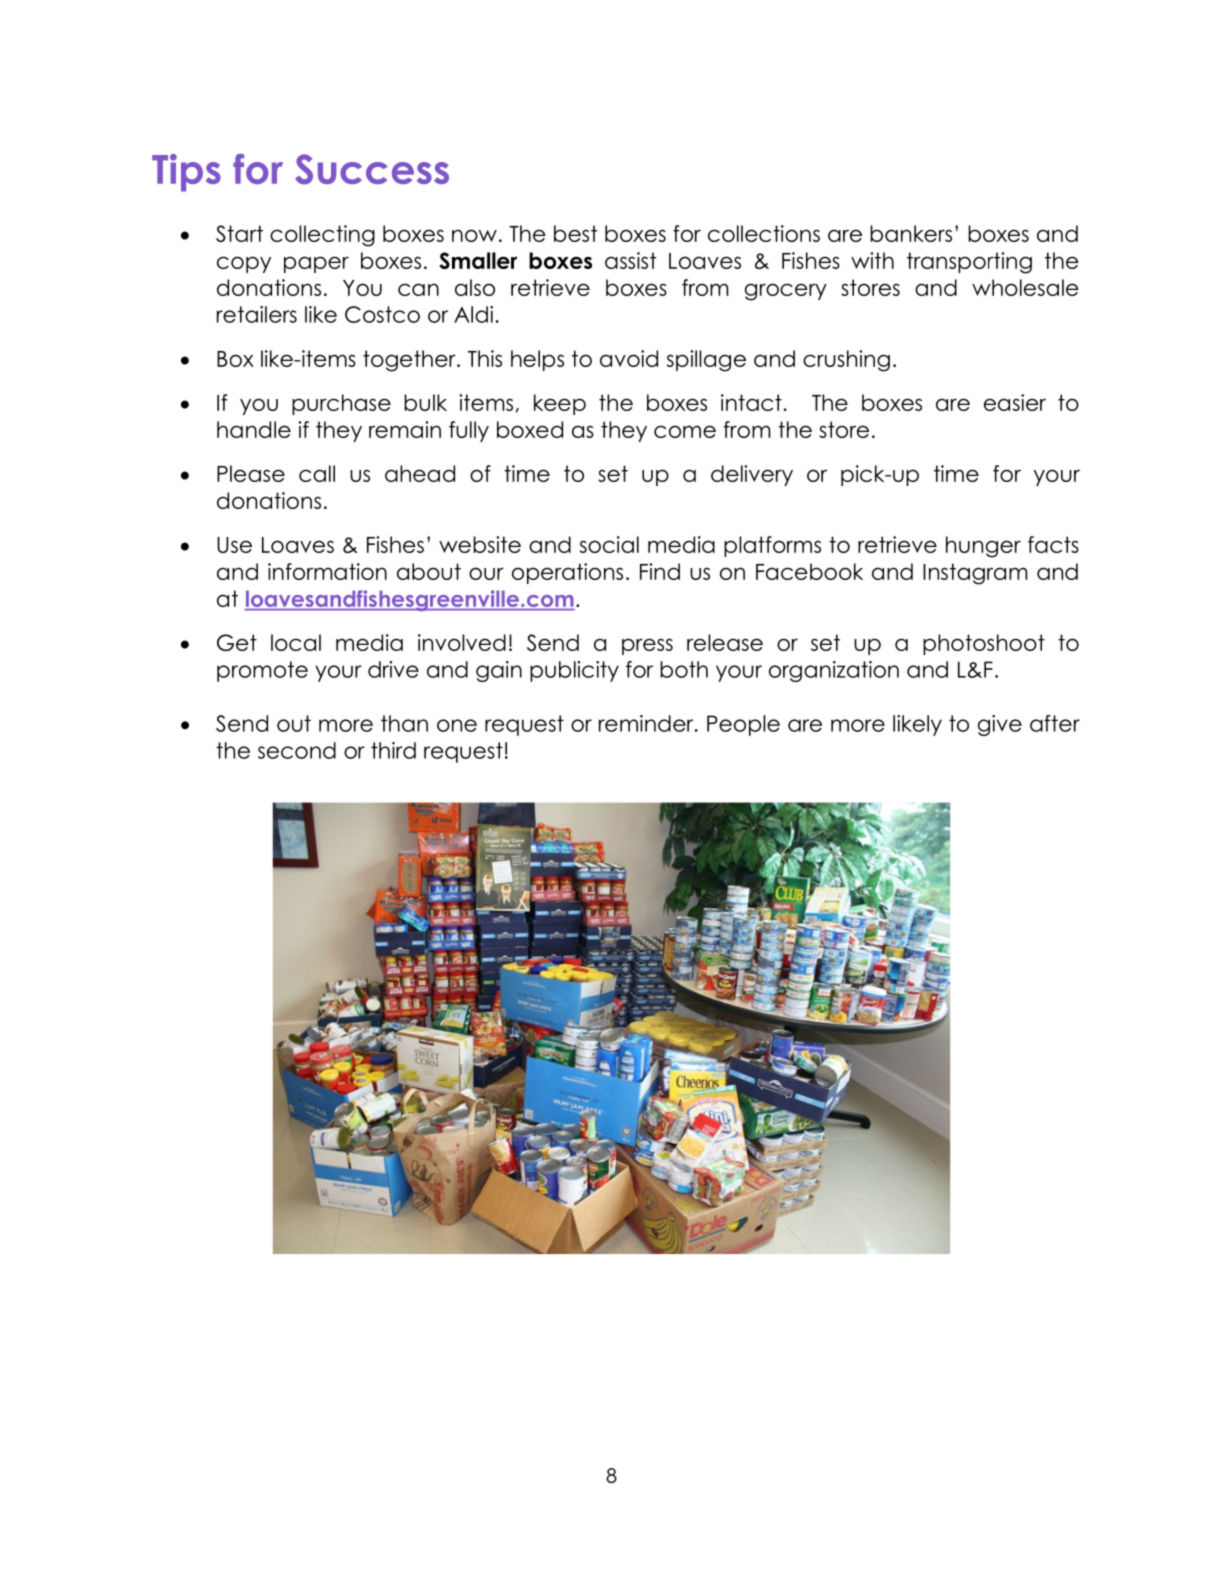  I want to click on call, so click(317, 473).
